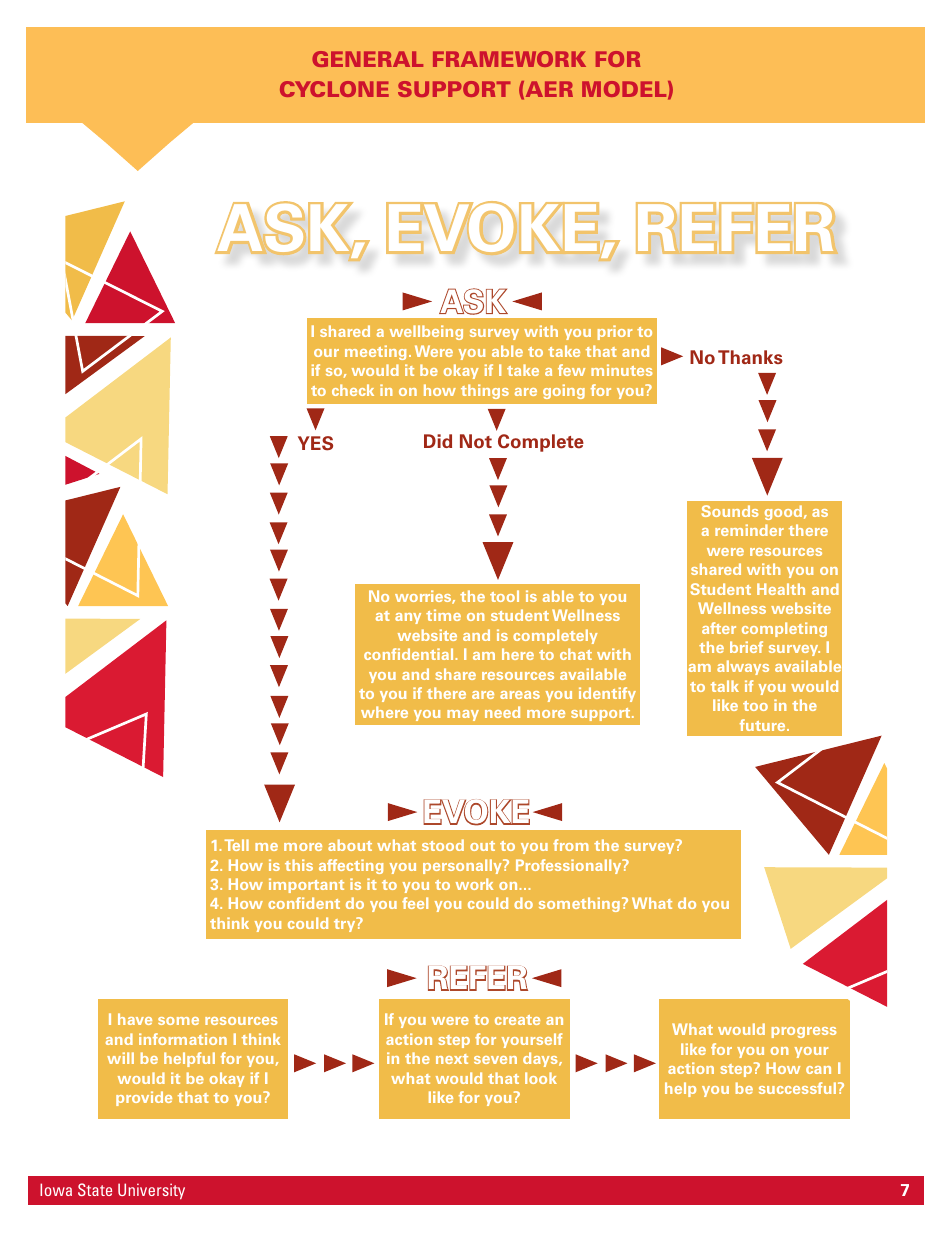 This image has height=1233, width=952. What do you see at coordinates (151, 1191) in the image?
I see `University` at bounding box center [151, 1191].
